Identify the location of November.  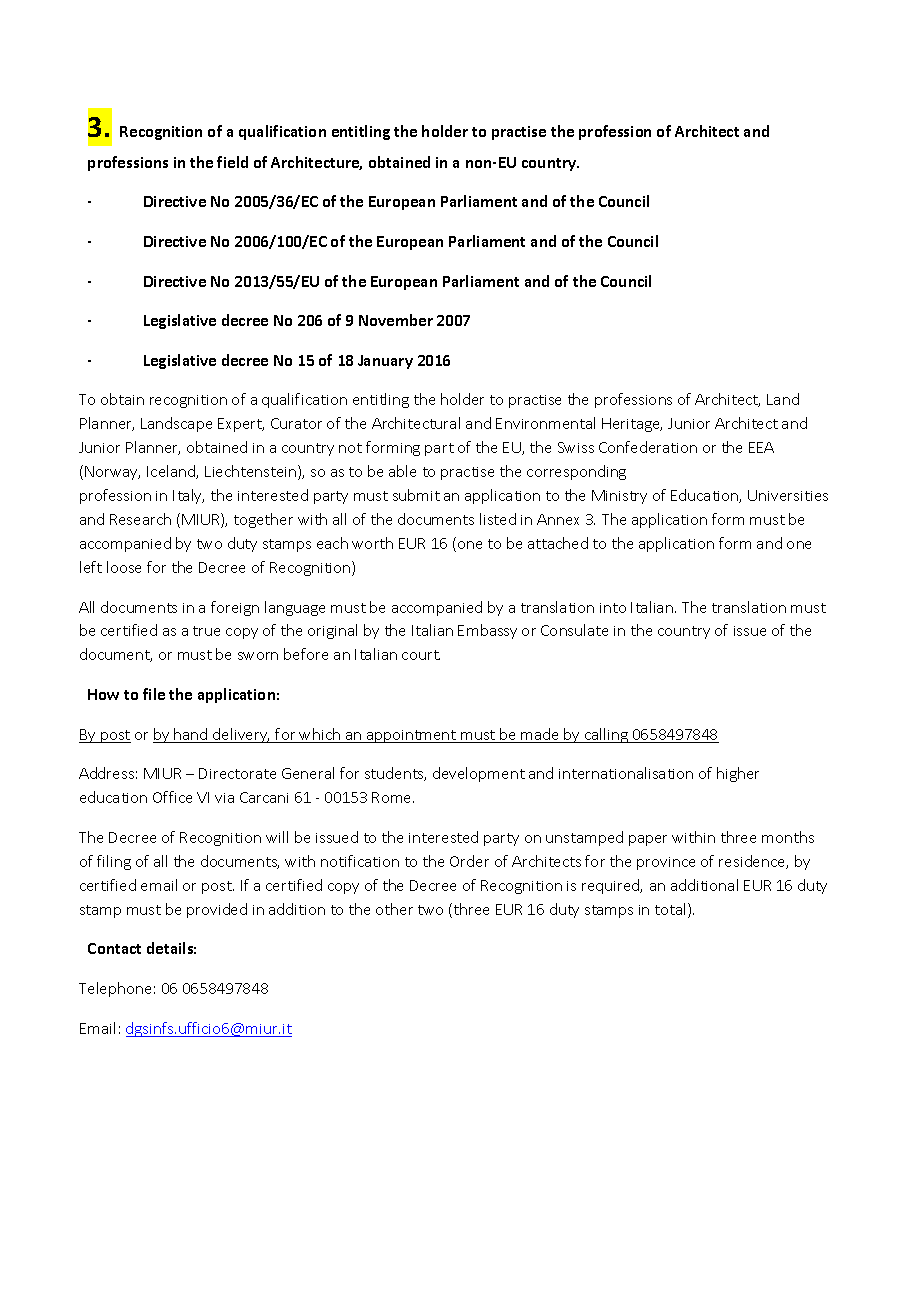
(396, 320).
